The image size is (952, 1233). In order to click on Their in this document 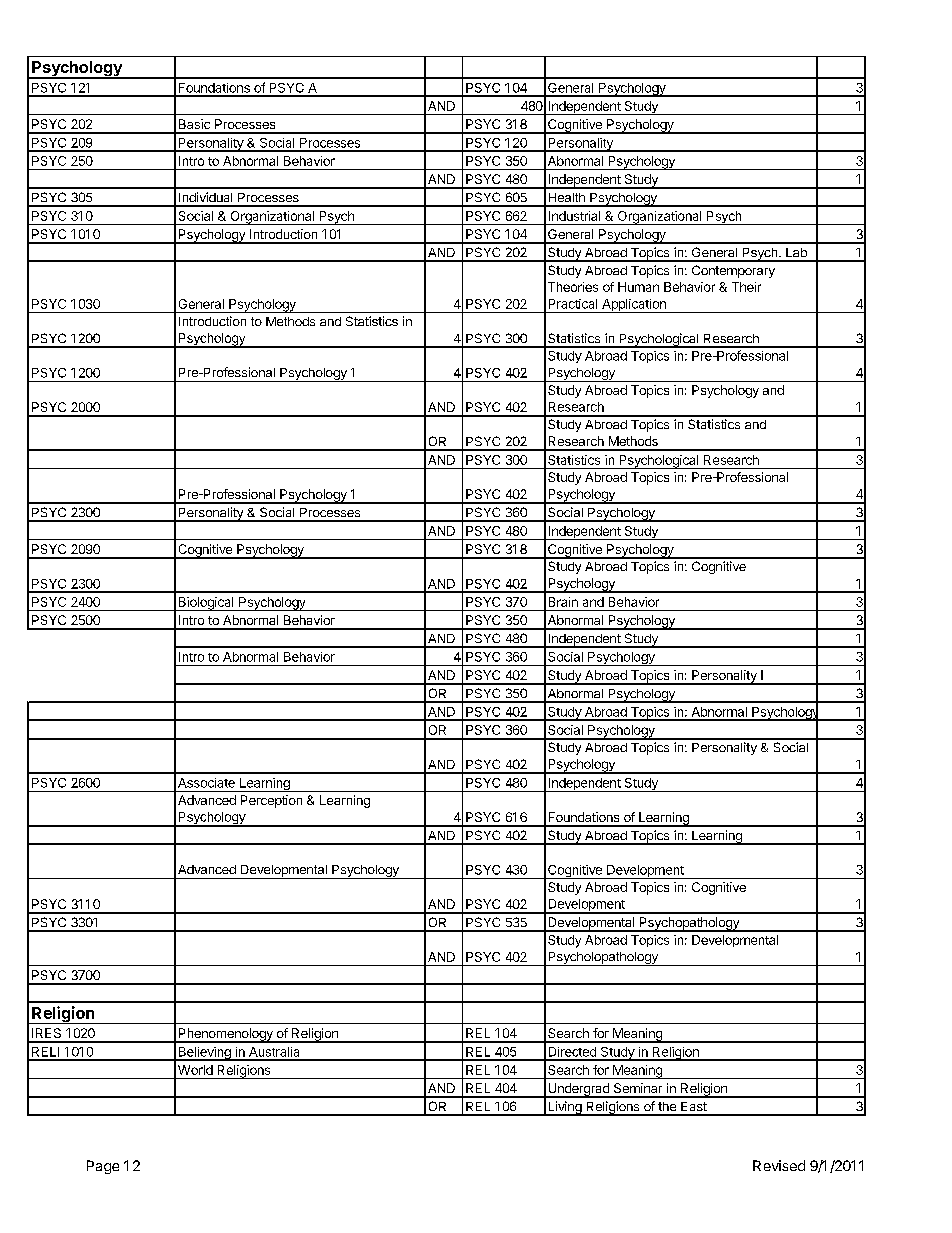, I will do `click(746, 287)`.
